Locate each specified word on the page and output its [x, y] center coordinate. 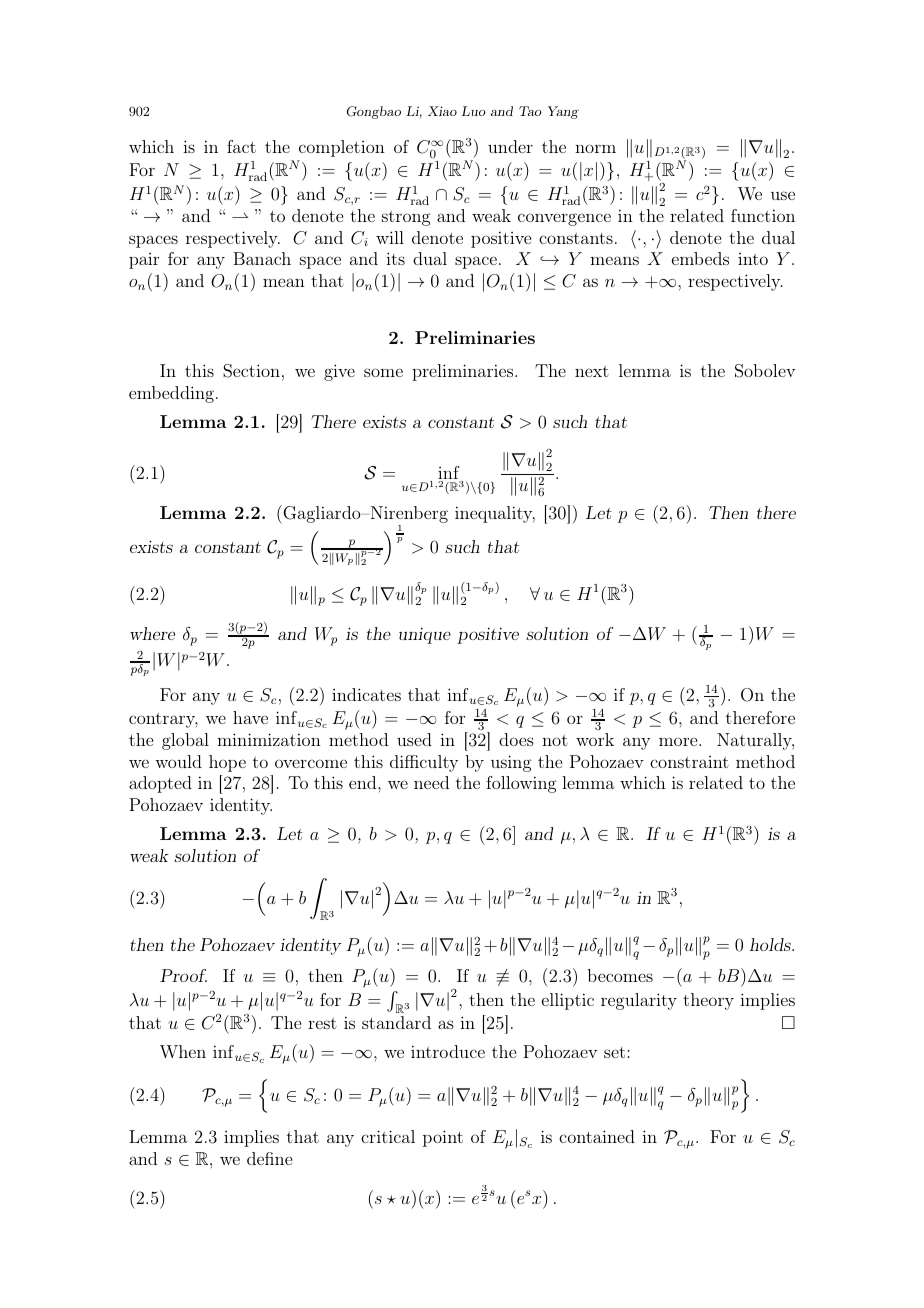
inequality [495, 514]
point [443, 1138]
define [269, 1158]
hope [227, 763]
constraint [689, 762]
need [431, 782]
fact [241, 146]
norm [595, 148]
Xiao [442, 111]
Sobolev [765, 371]
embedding [171, 394]
